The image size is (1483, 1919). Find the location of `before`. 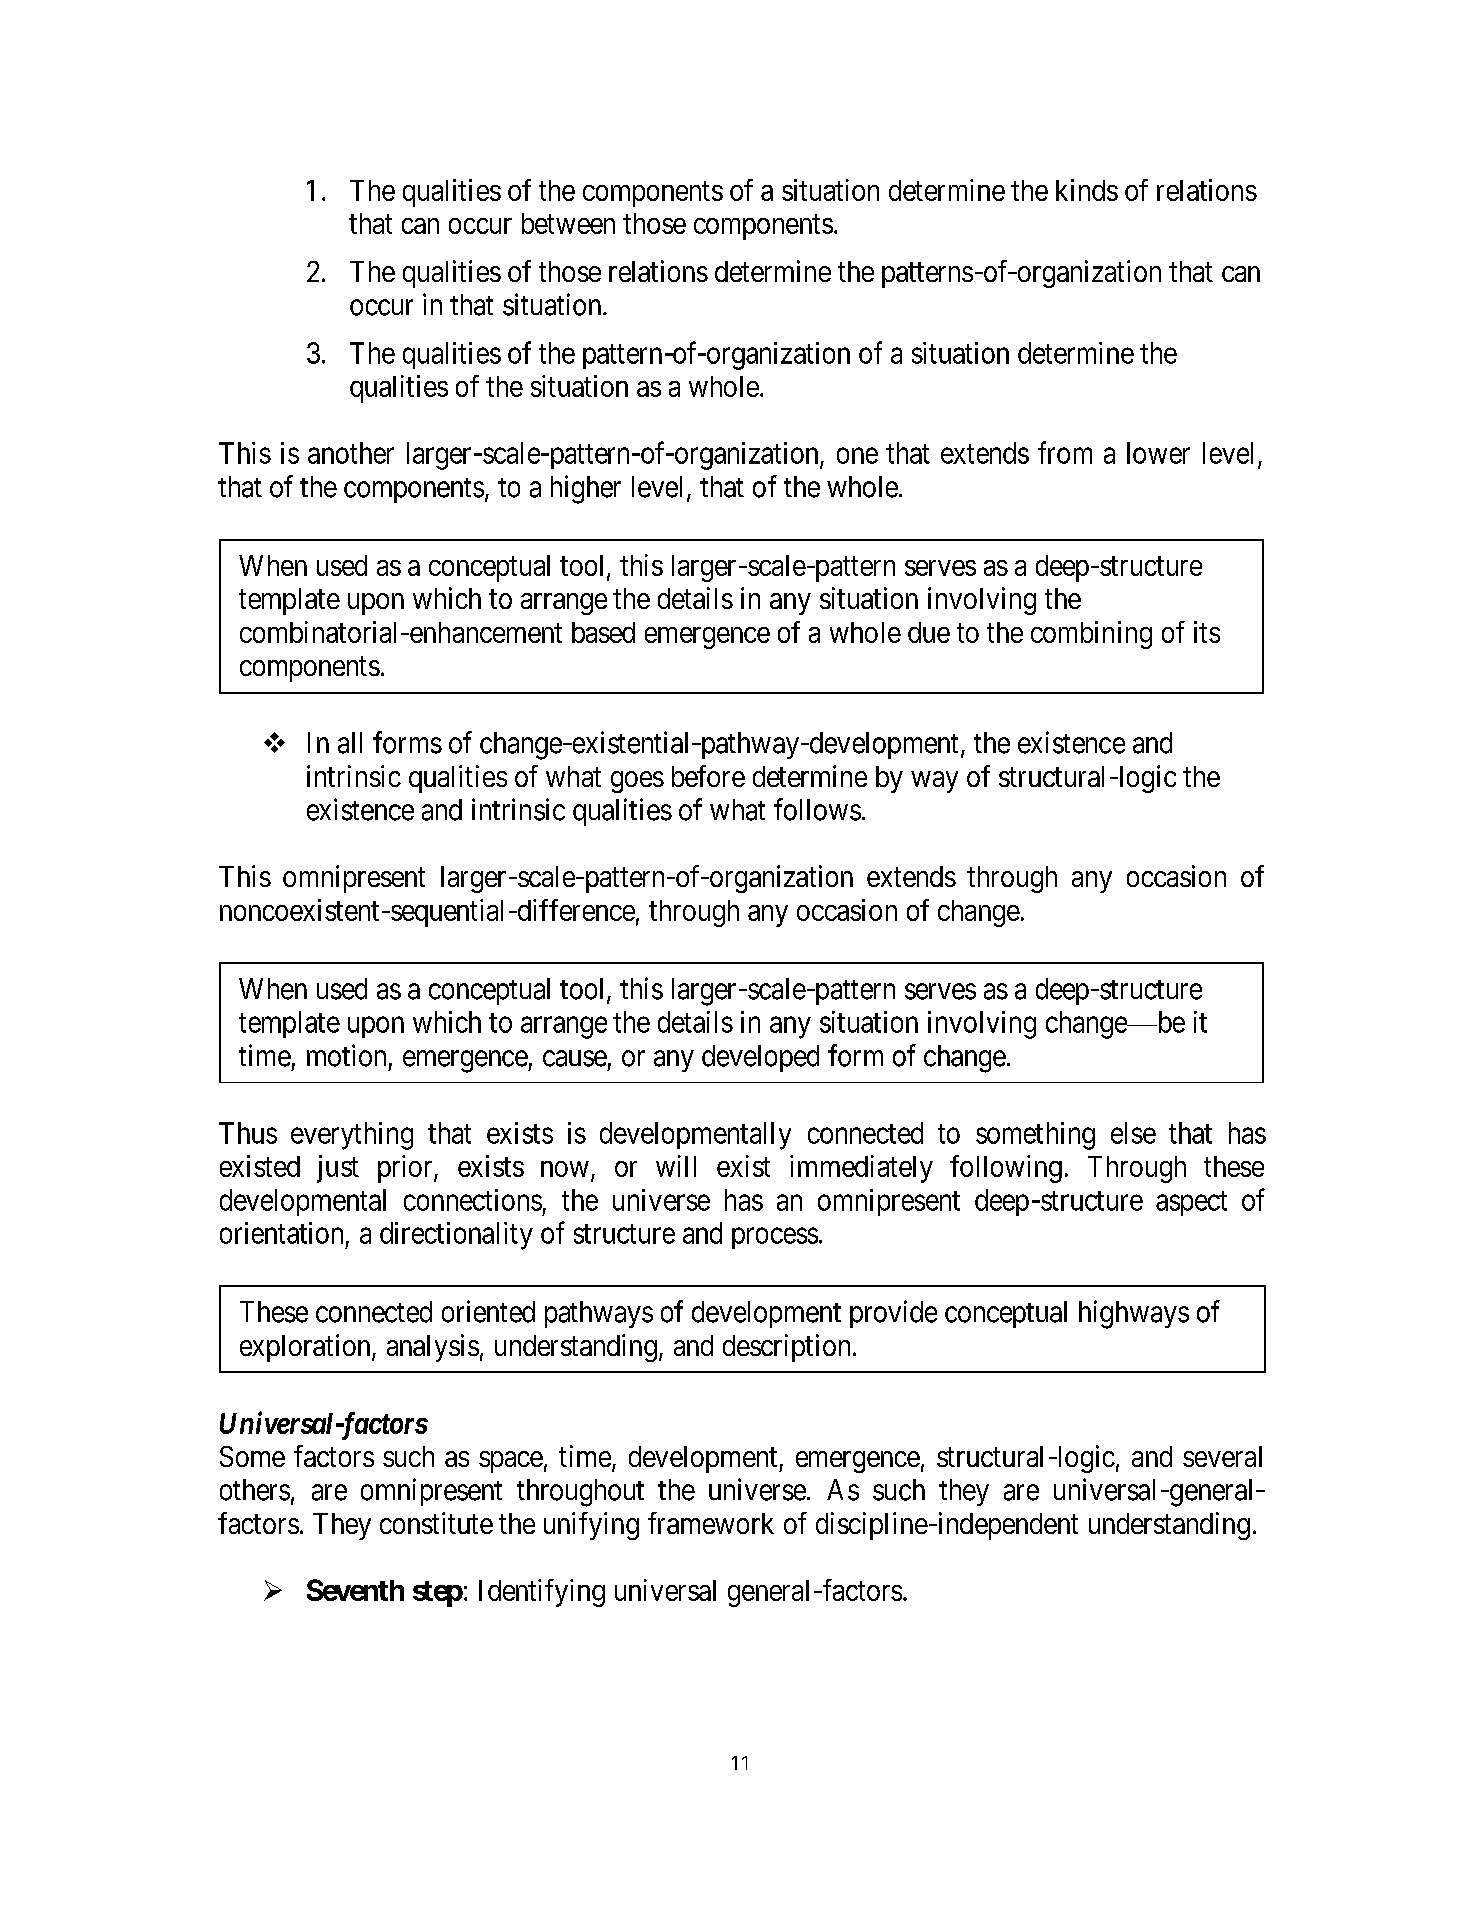

before is located at coordinates (708, 776).
